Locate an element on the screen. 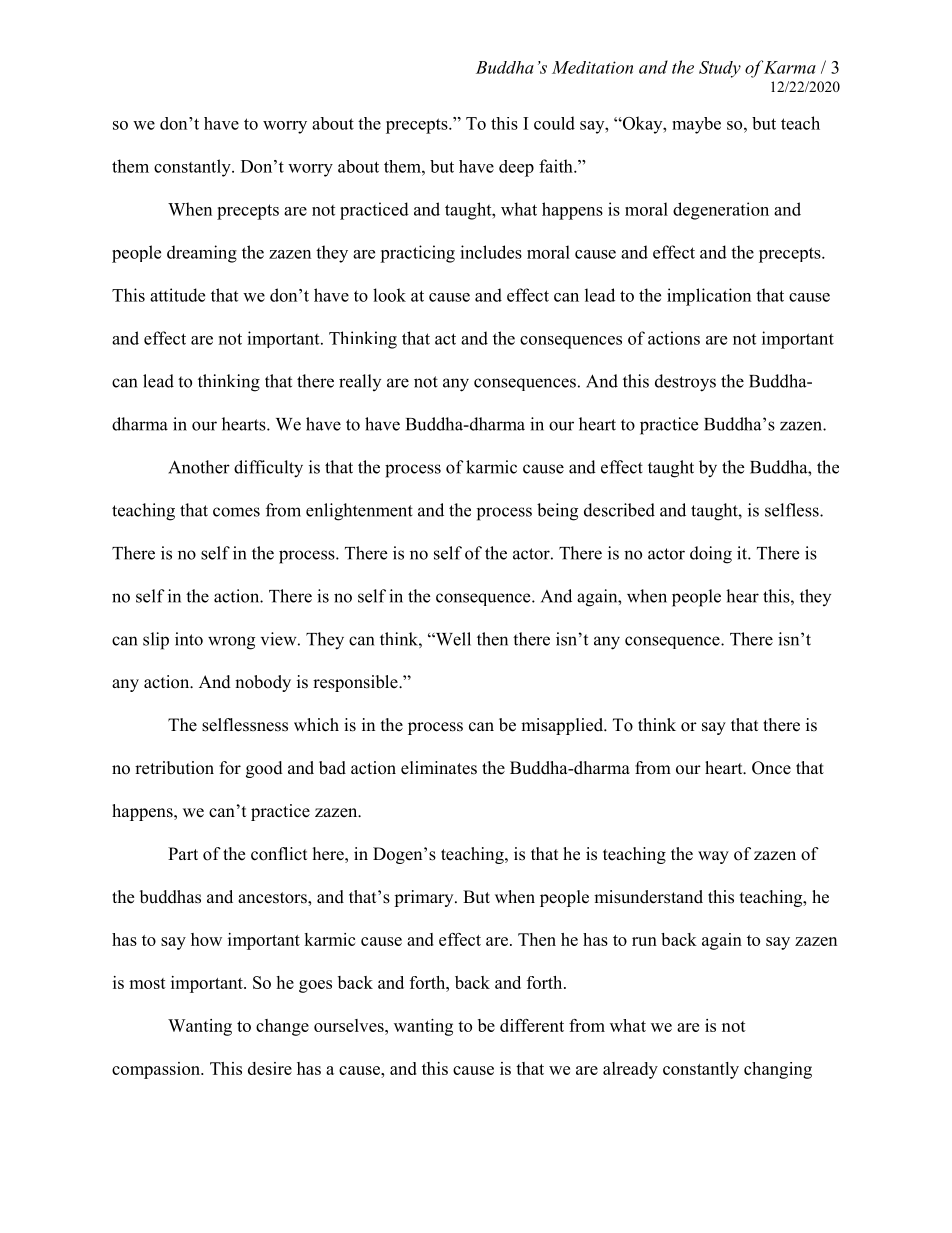 This screenshot has height=1233, width=952. dreaming is located at coordinates (202, 254).
